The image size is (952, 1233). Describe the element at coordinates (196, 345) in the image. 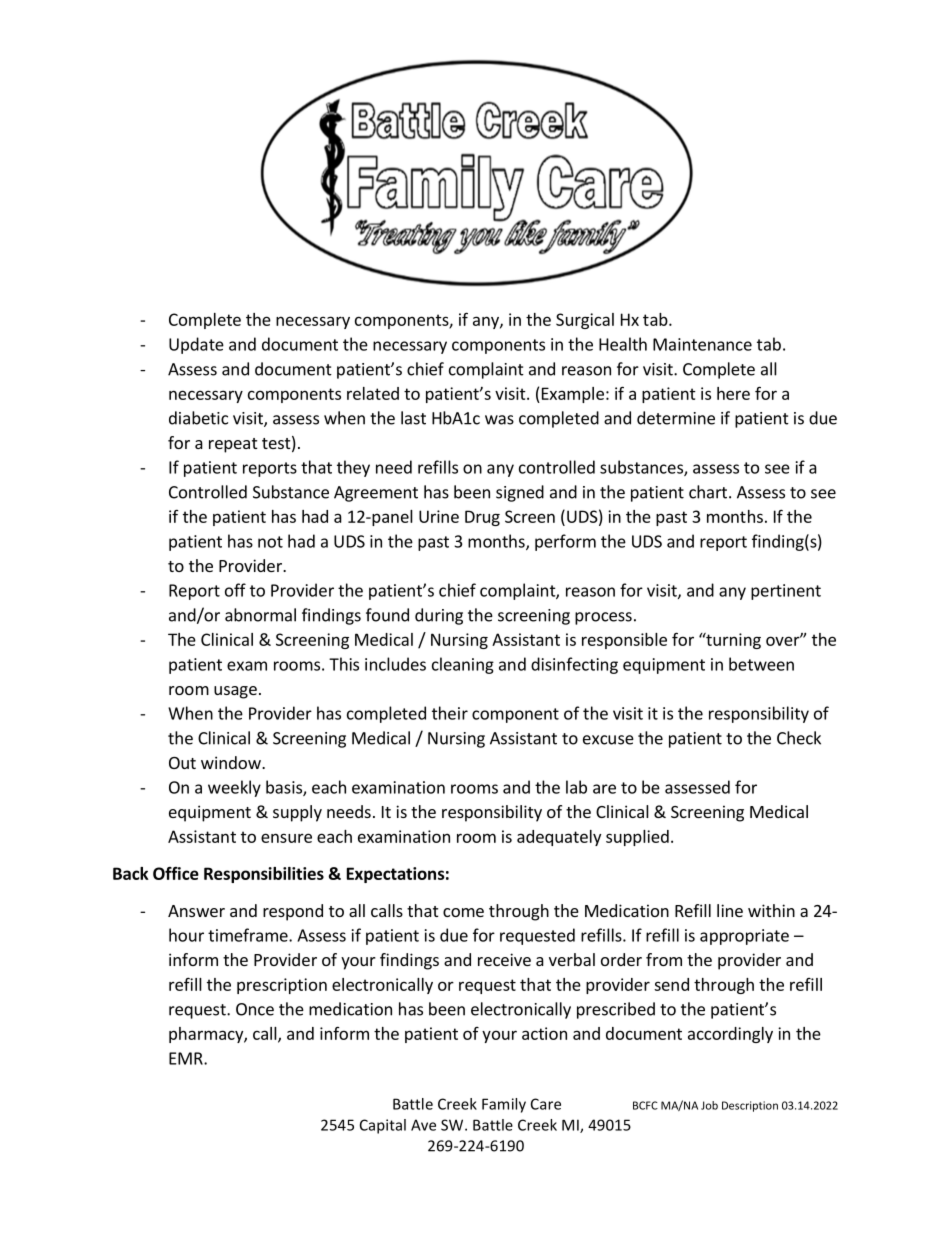

I see `Update` at that location.
